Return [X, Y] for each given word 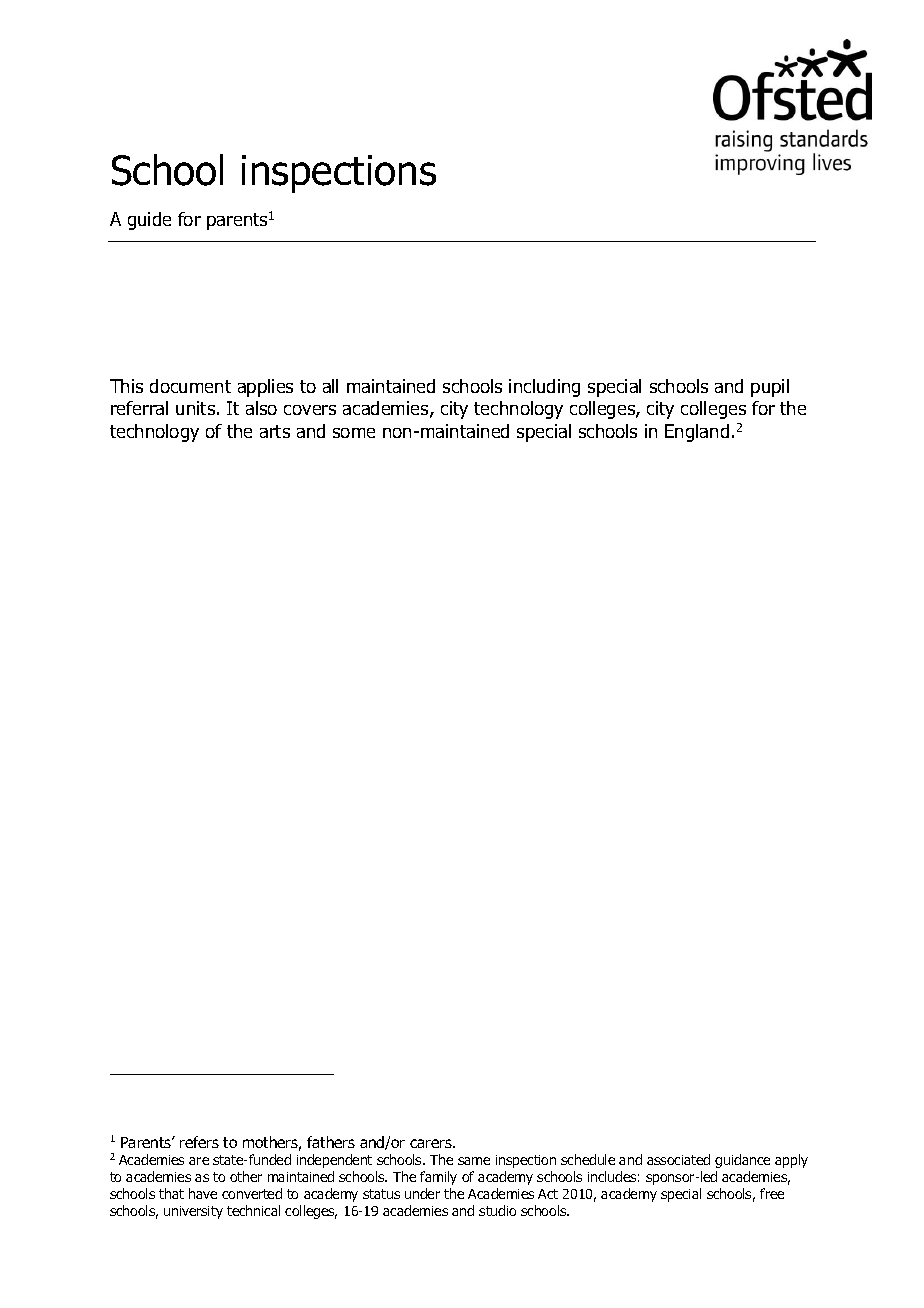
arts [275, 431]
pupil [770, 388]
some [354, 433]
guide [149, 221]
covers [310, 410]
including [544, 388]
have [203, 1193]
